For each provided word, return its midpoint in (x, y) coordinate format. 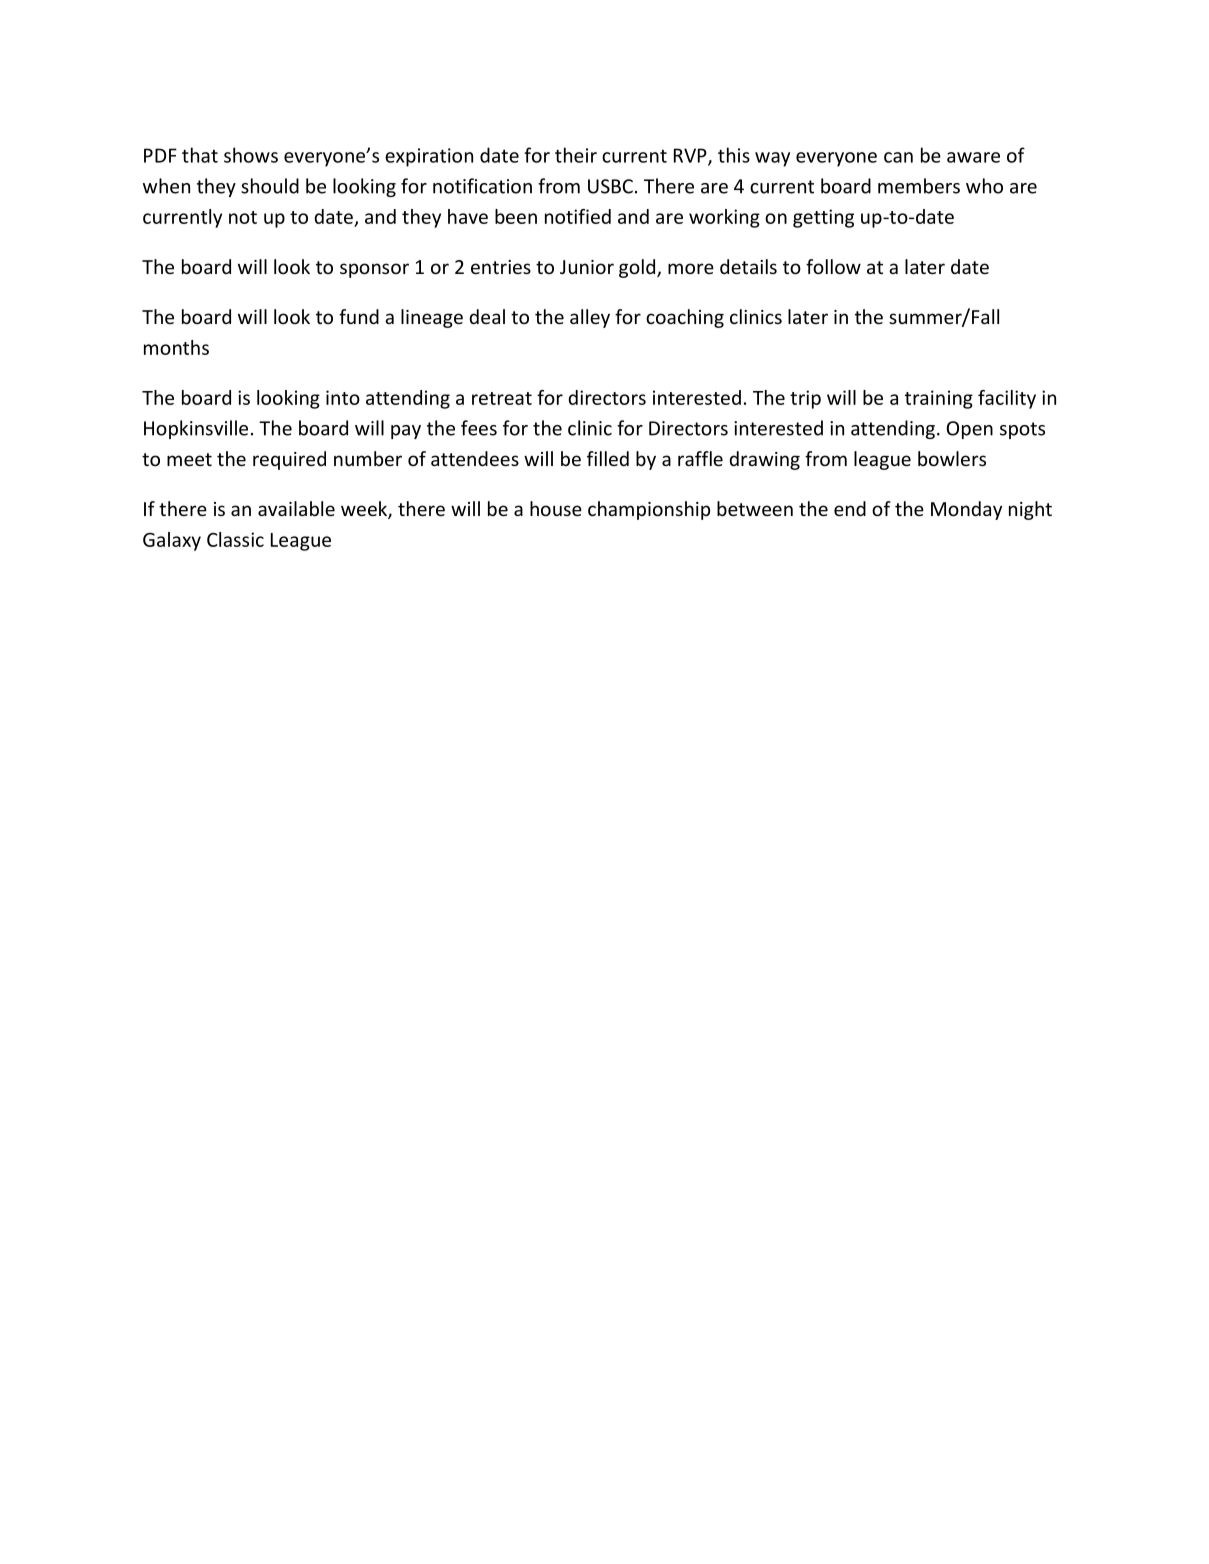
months (176, 347)
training (939, 399)
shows (251, 155)
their (576, 155)
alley (590, 318)
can (898, 157)
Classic (235, 539)
